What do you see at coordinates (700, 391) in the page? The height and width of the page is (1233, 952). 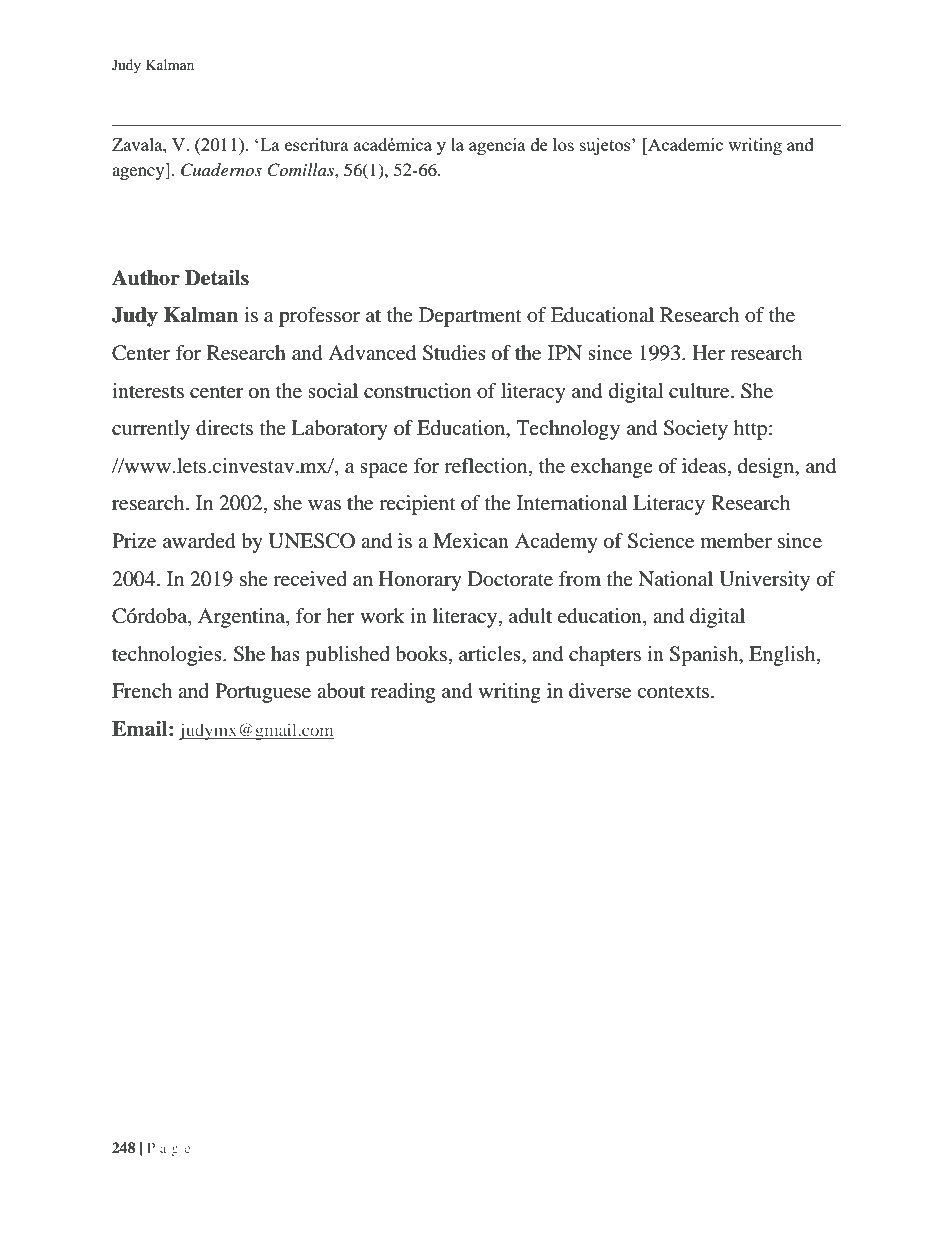 I see `culture` at bounding box center [700, 391].
